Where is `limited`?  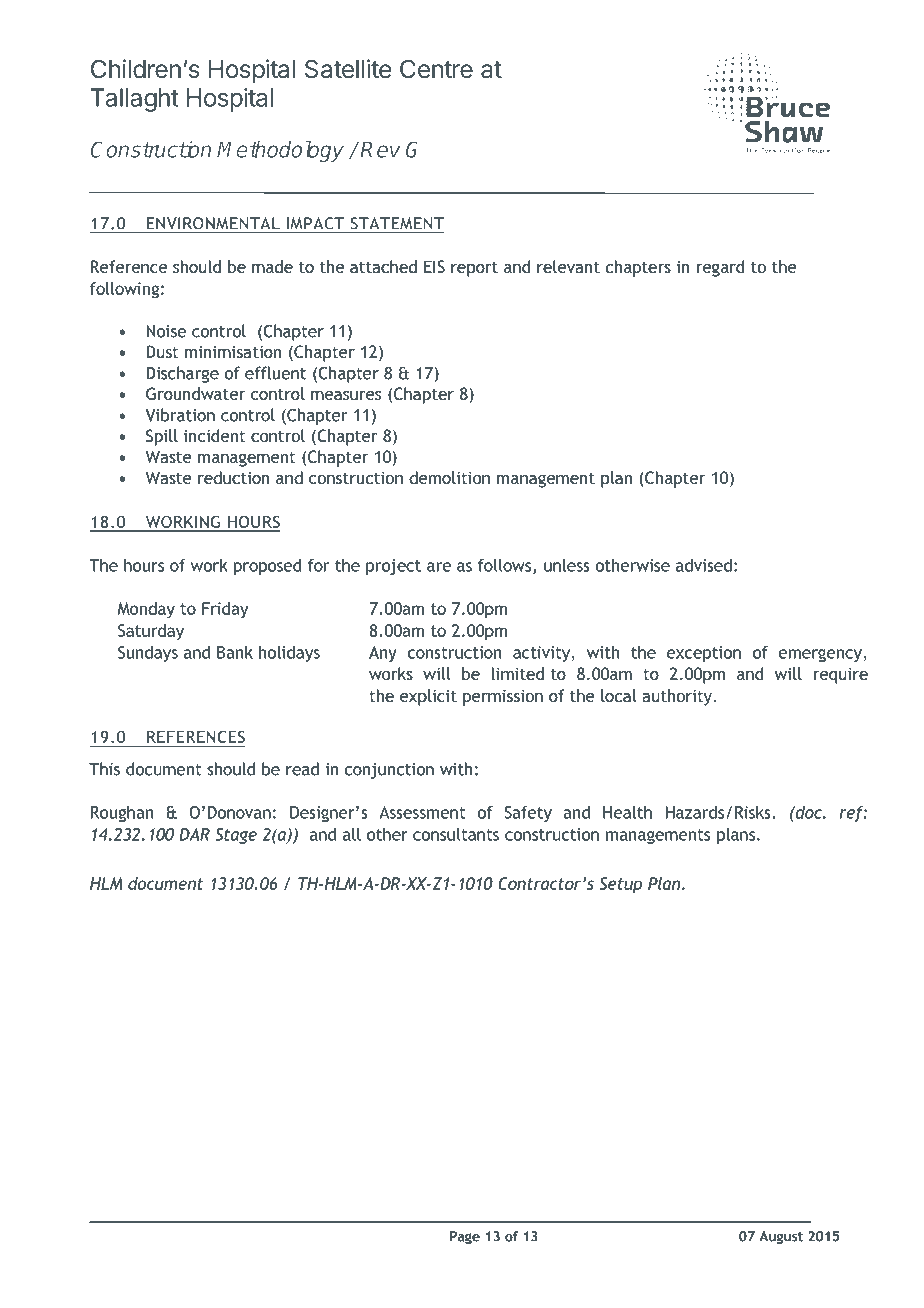
limited is located at coordinates (517, 673).
